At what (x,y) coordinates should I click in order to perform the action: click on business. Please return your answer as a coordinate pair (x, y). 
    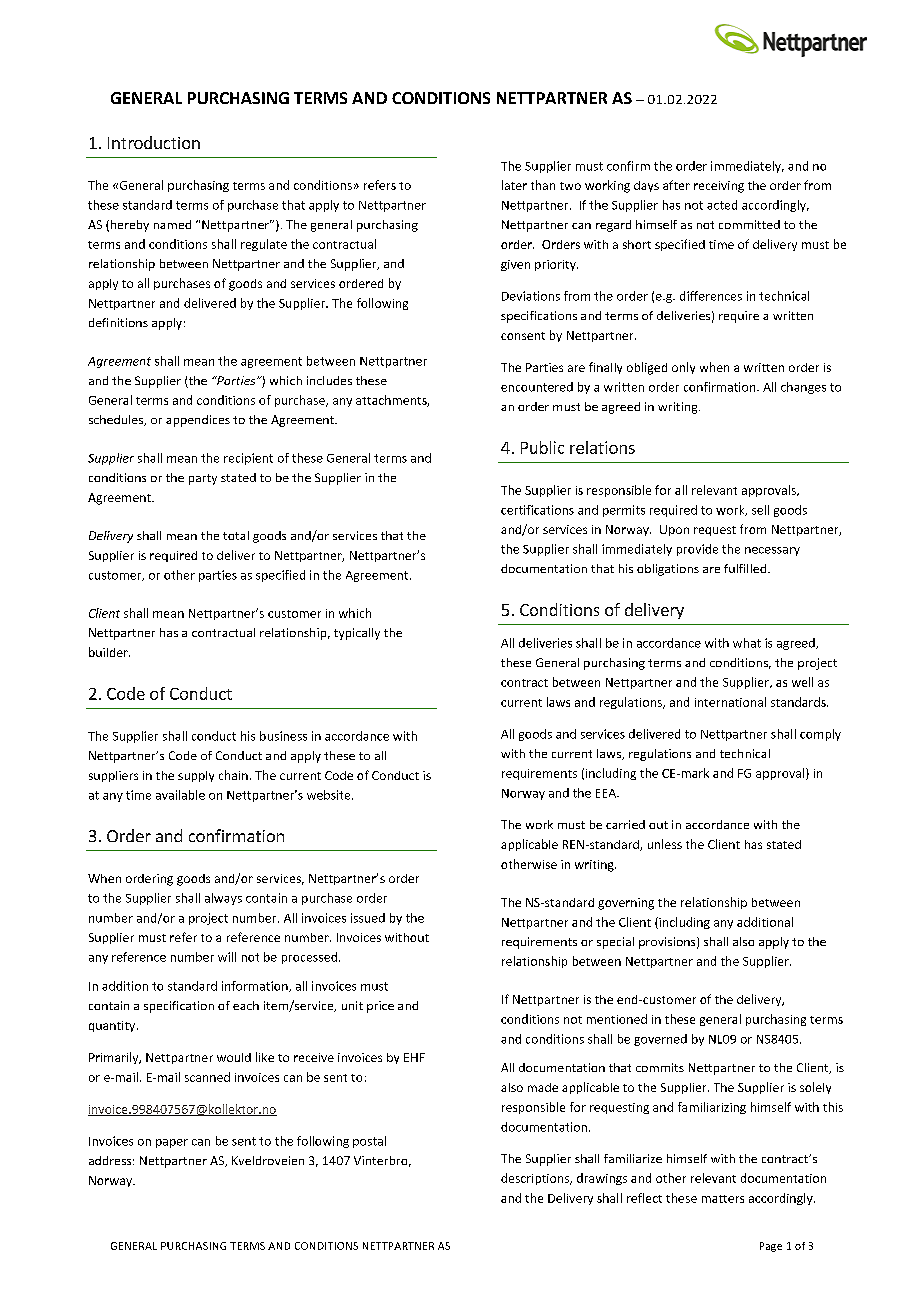
    Looking at the image, I should click on (283, 736).
